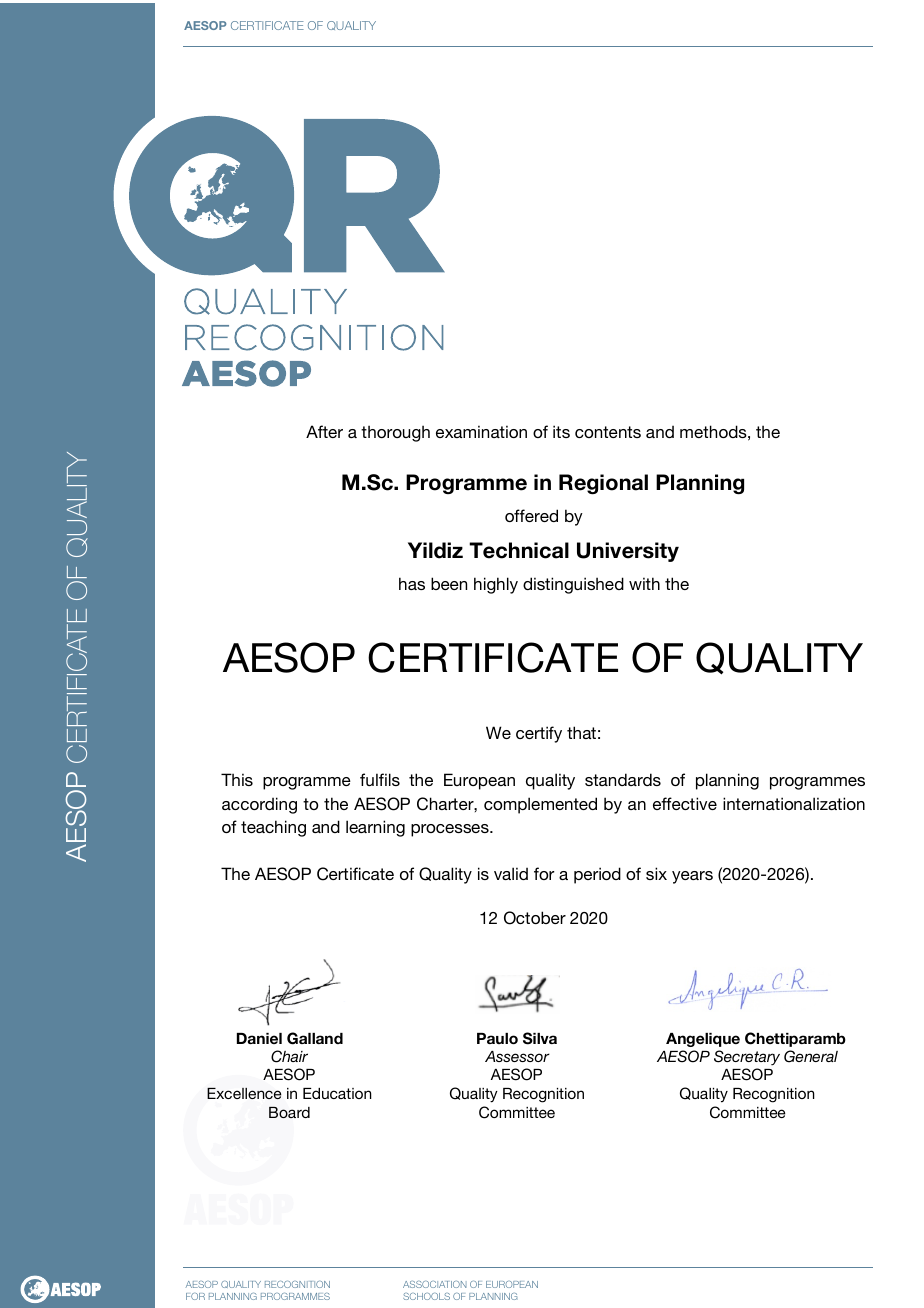 This screenshot has width=924, height=1308. Describe the element at coordinates (644, 583) in the screenshot. I see `with` at that location.
